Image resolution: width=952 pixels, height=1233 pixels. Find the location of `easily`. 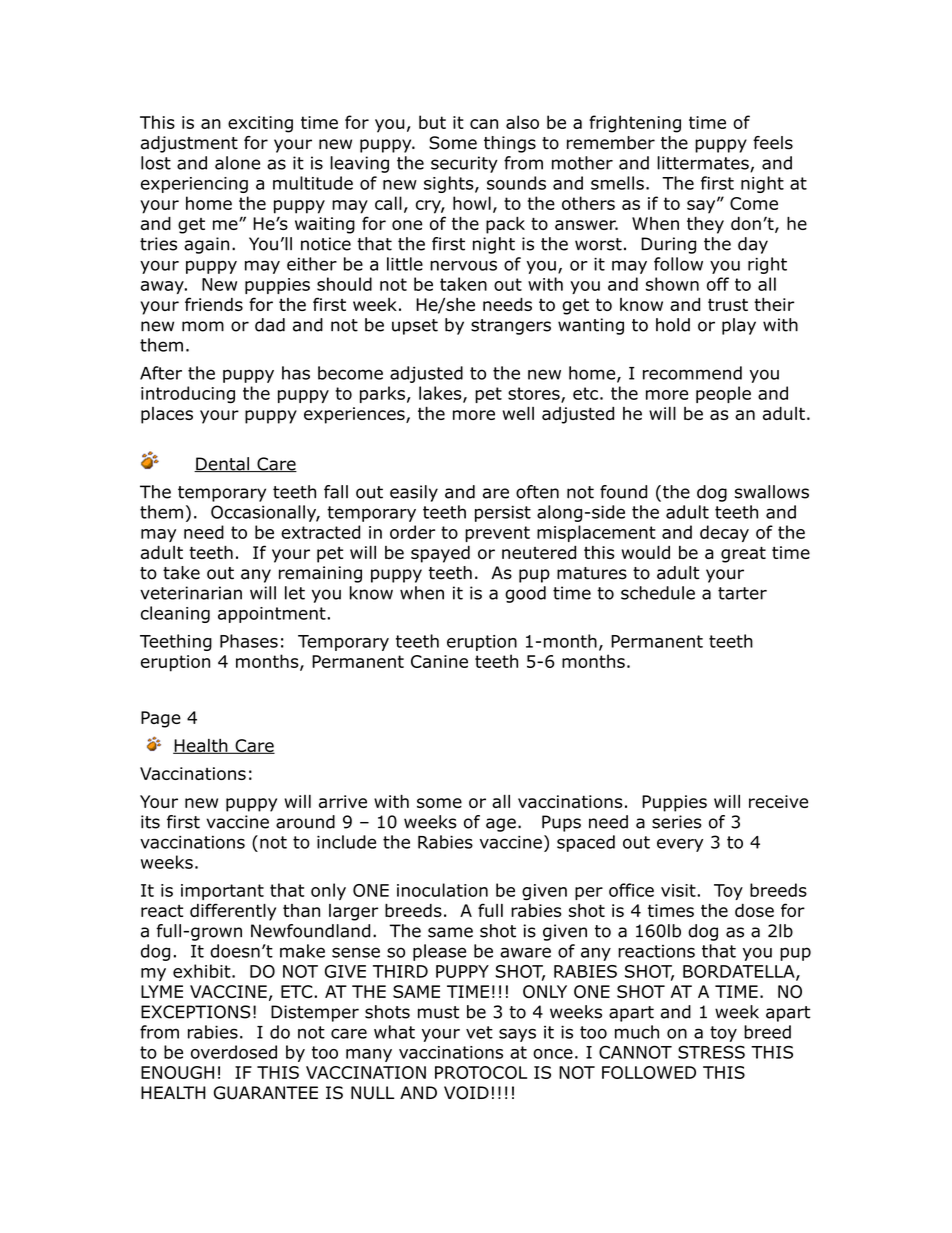

easily is located at coordinates (414, 493).
